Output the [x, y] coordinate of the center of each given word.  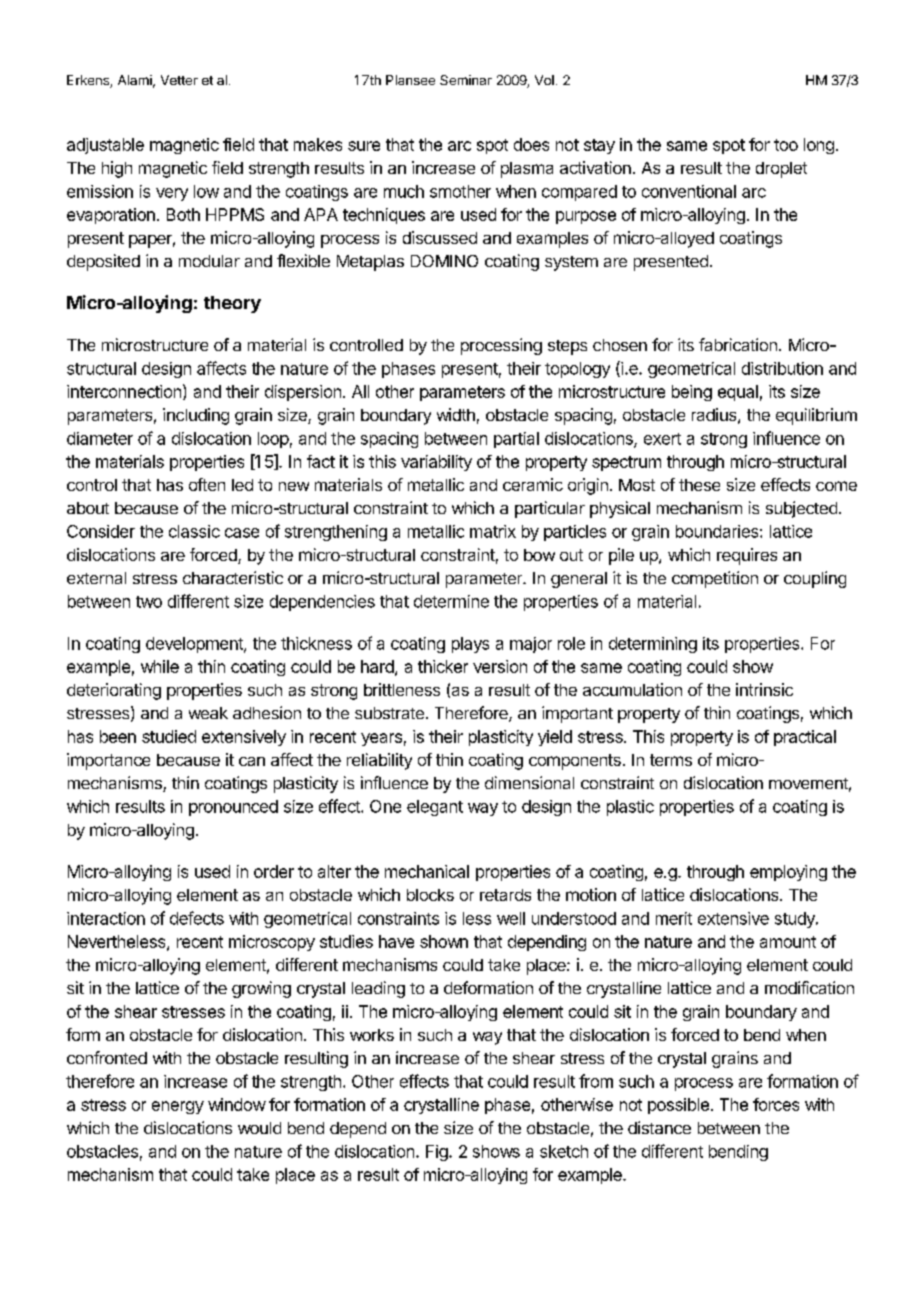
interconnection [124, 391]
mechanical [427, 871]
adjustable [105, 146]
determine [451, 601]
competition [715, 579]
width [456, 414]
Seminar [466, 80]
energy [178, 1107]
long [819, 146]
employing [788, 873]
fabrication [738, 344]
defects [197, 918]
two [149, 602]
